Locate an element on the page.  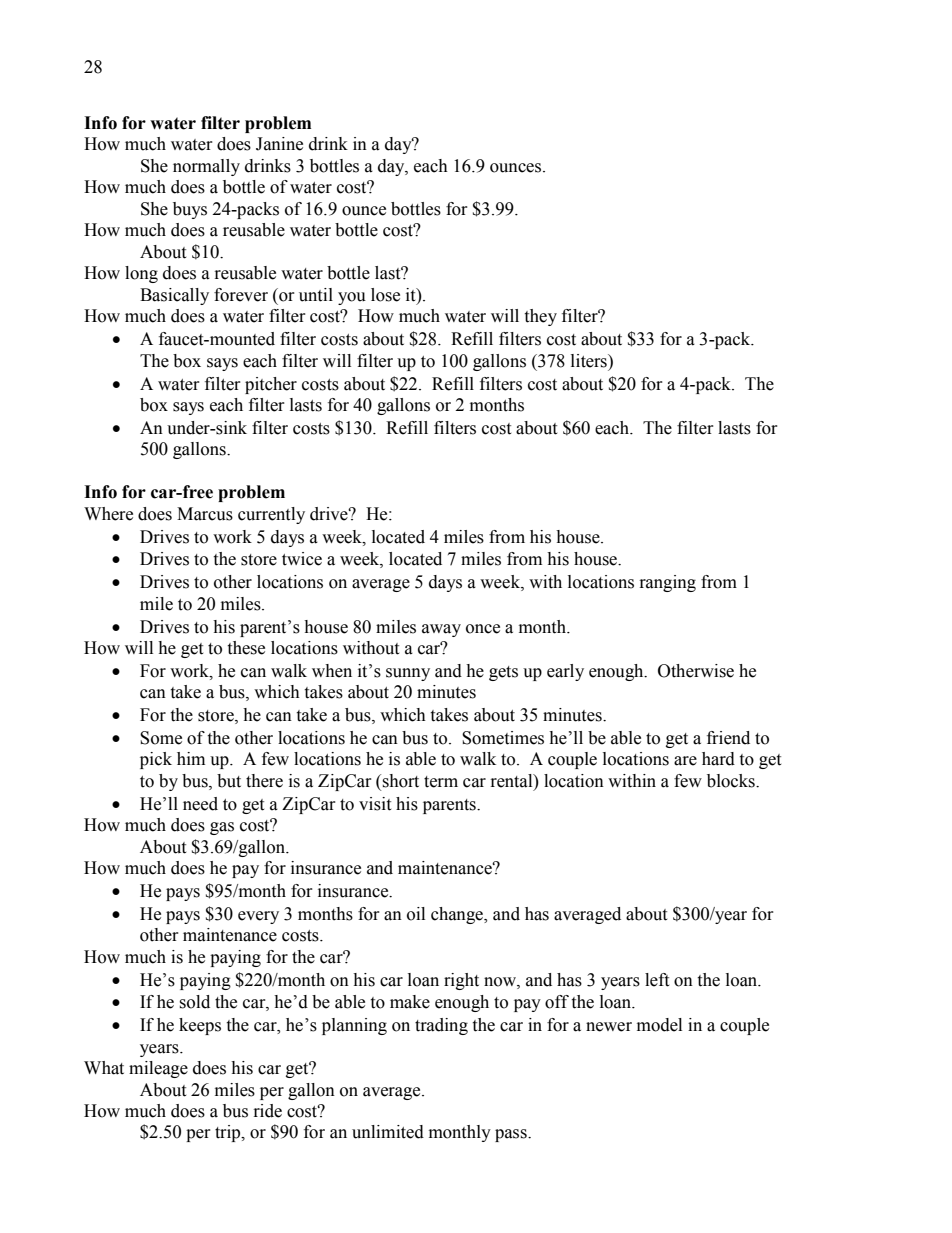
pitcher is located at coordinates (271, 385).
